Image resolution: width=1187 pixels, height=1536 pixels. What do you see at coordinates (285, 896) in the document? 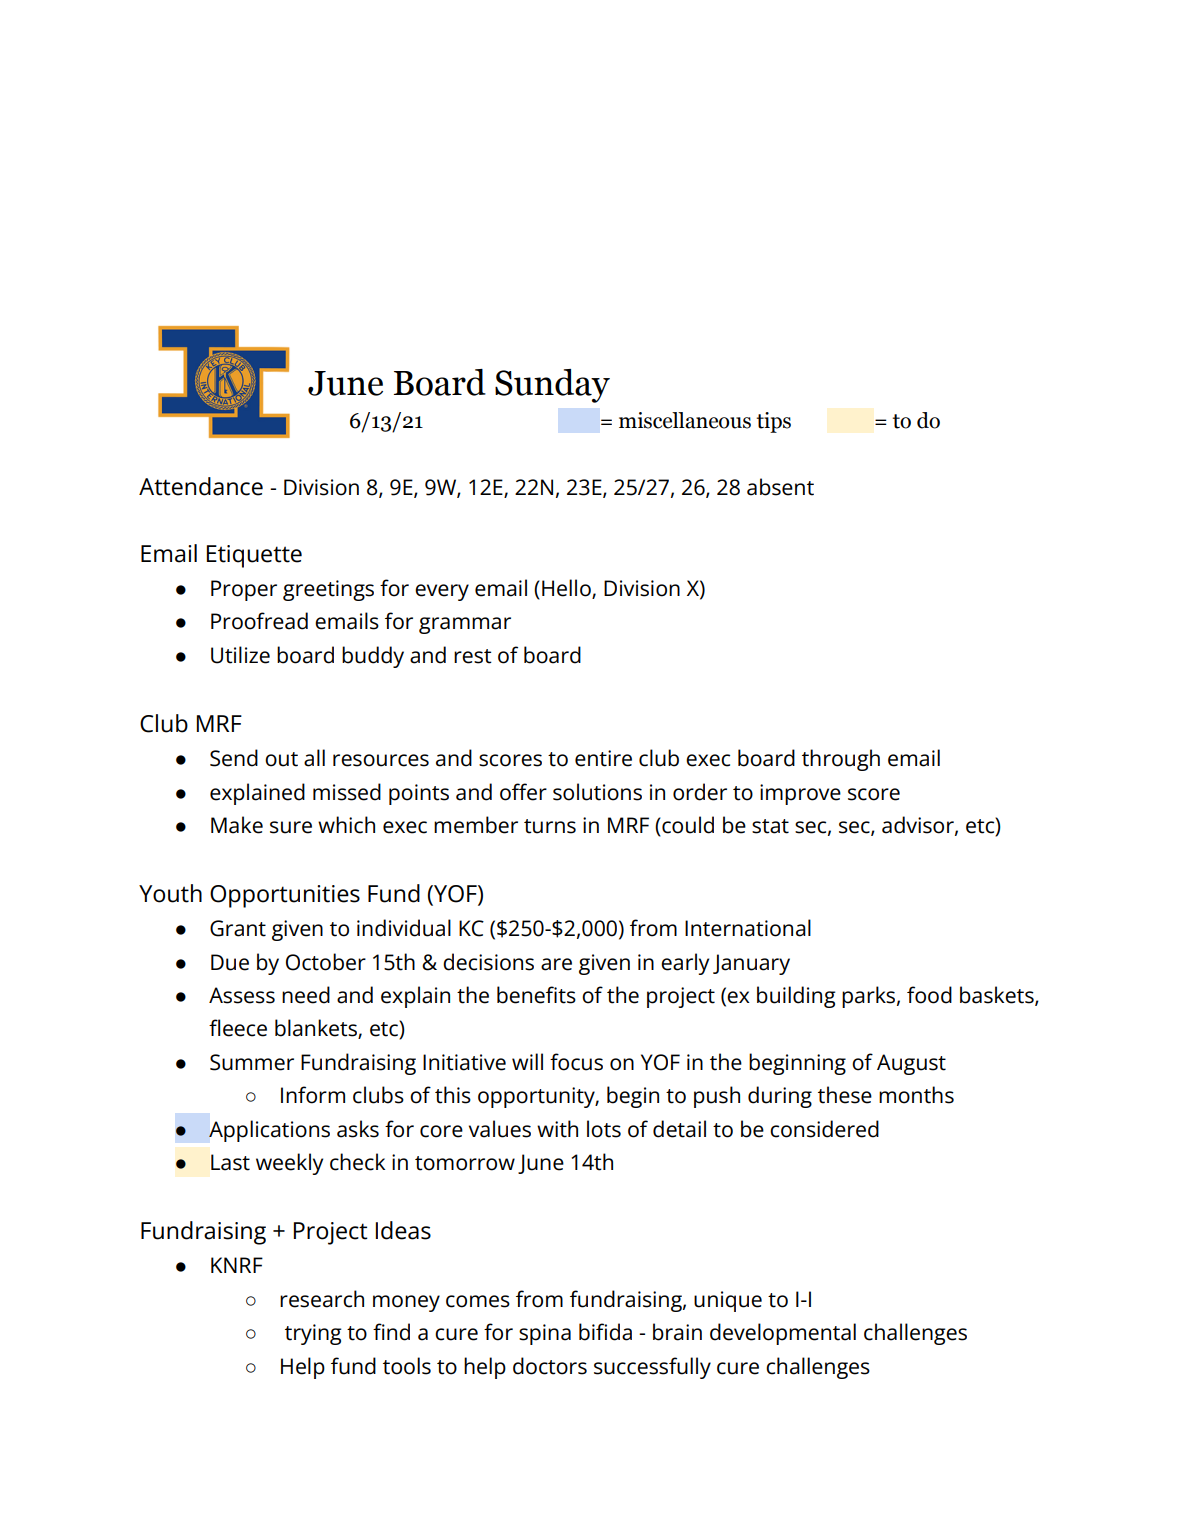
I see `Opportunities` at bounding box center [285, 896].
